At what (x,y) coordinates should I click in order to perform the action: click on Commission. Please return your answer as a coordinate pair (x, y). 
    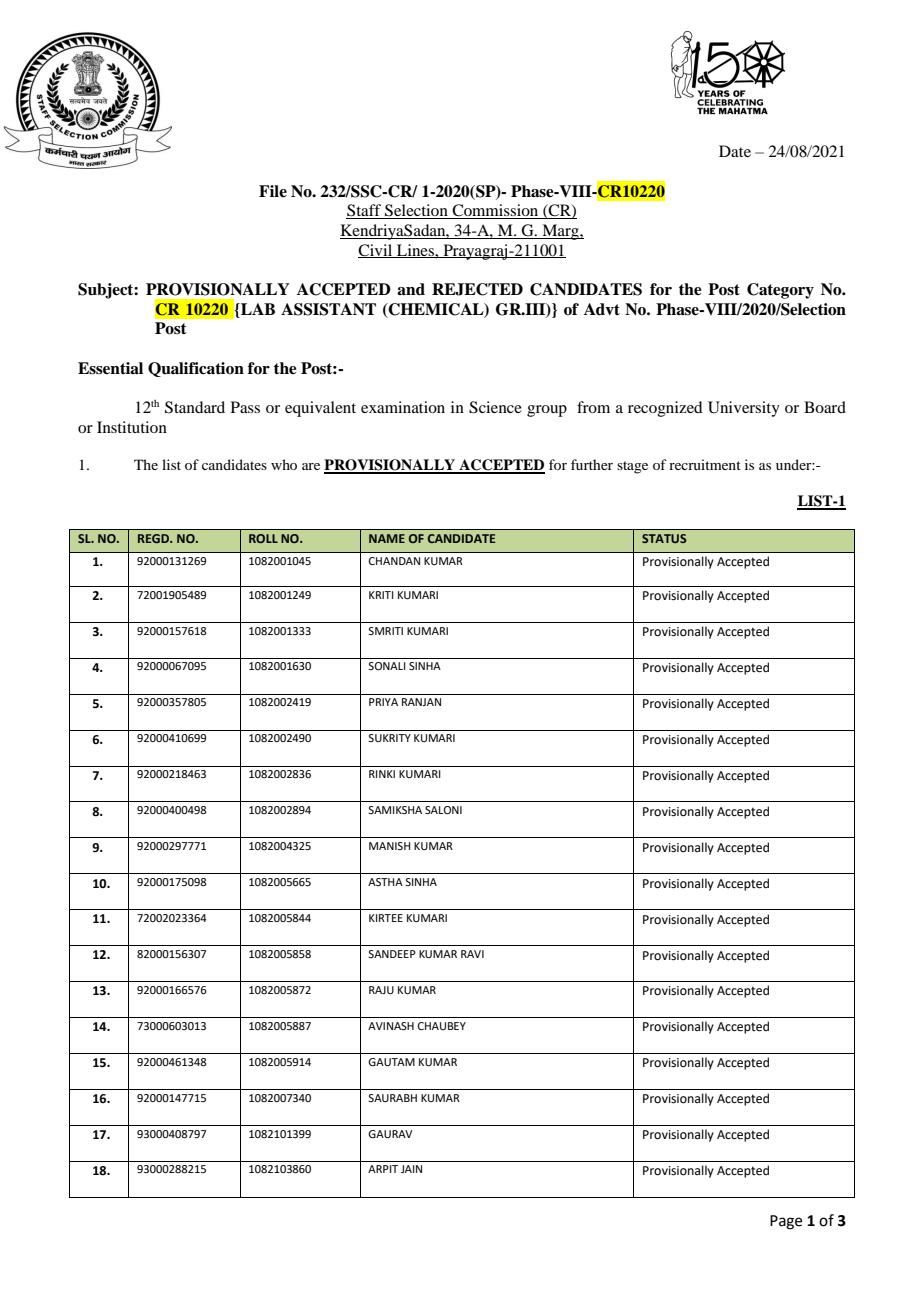
    Looking at the image, I should click on (495, 211).
